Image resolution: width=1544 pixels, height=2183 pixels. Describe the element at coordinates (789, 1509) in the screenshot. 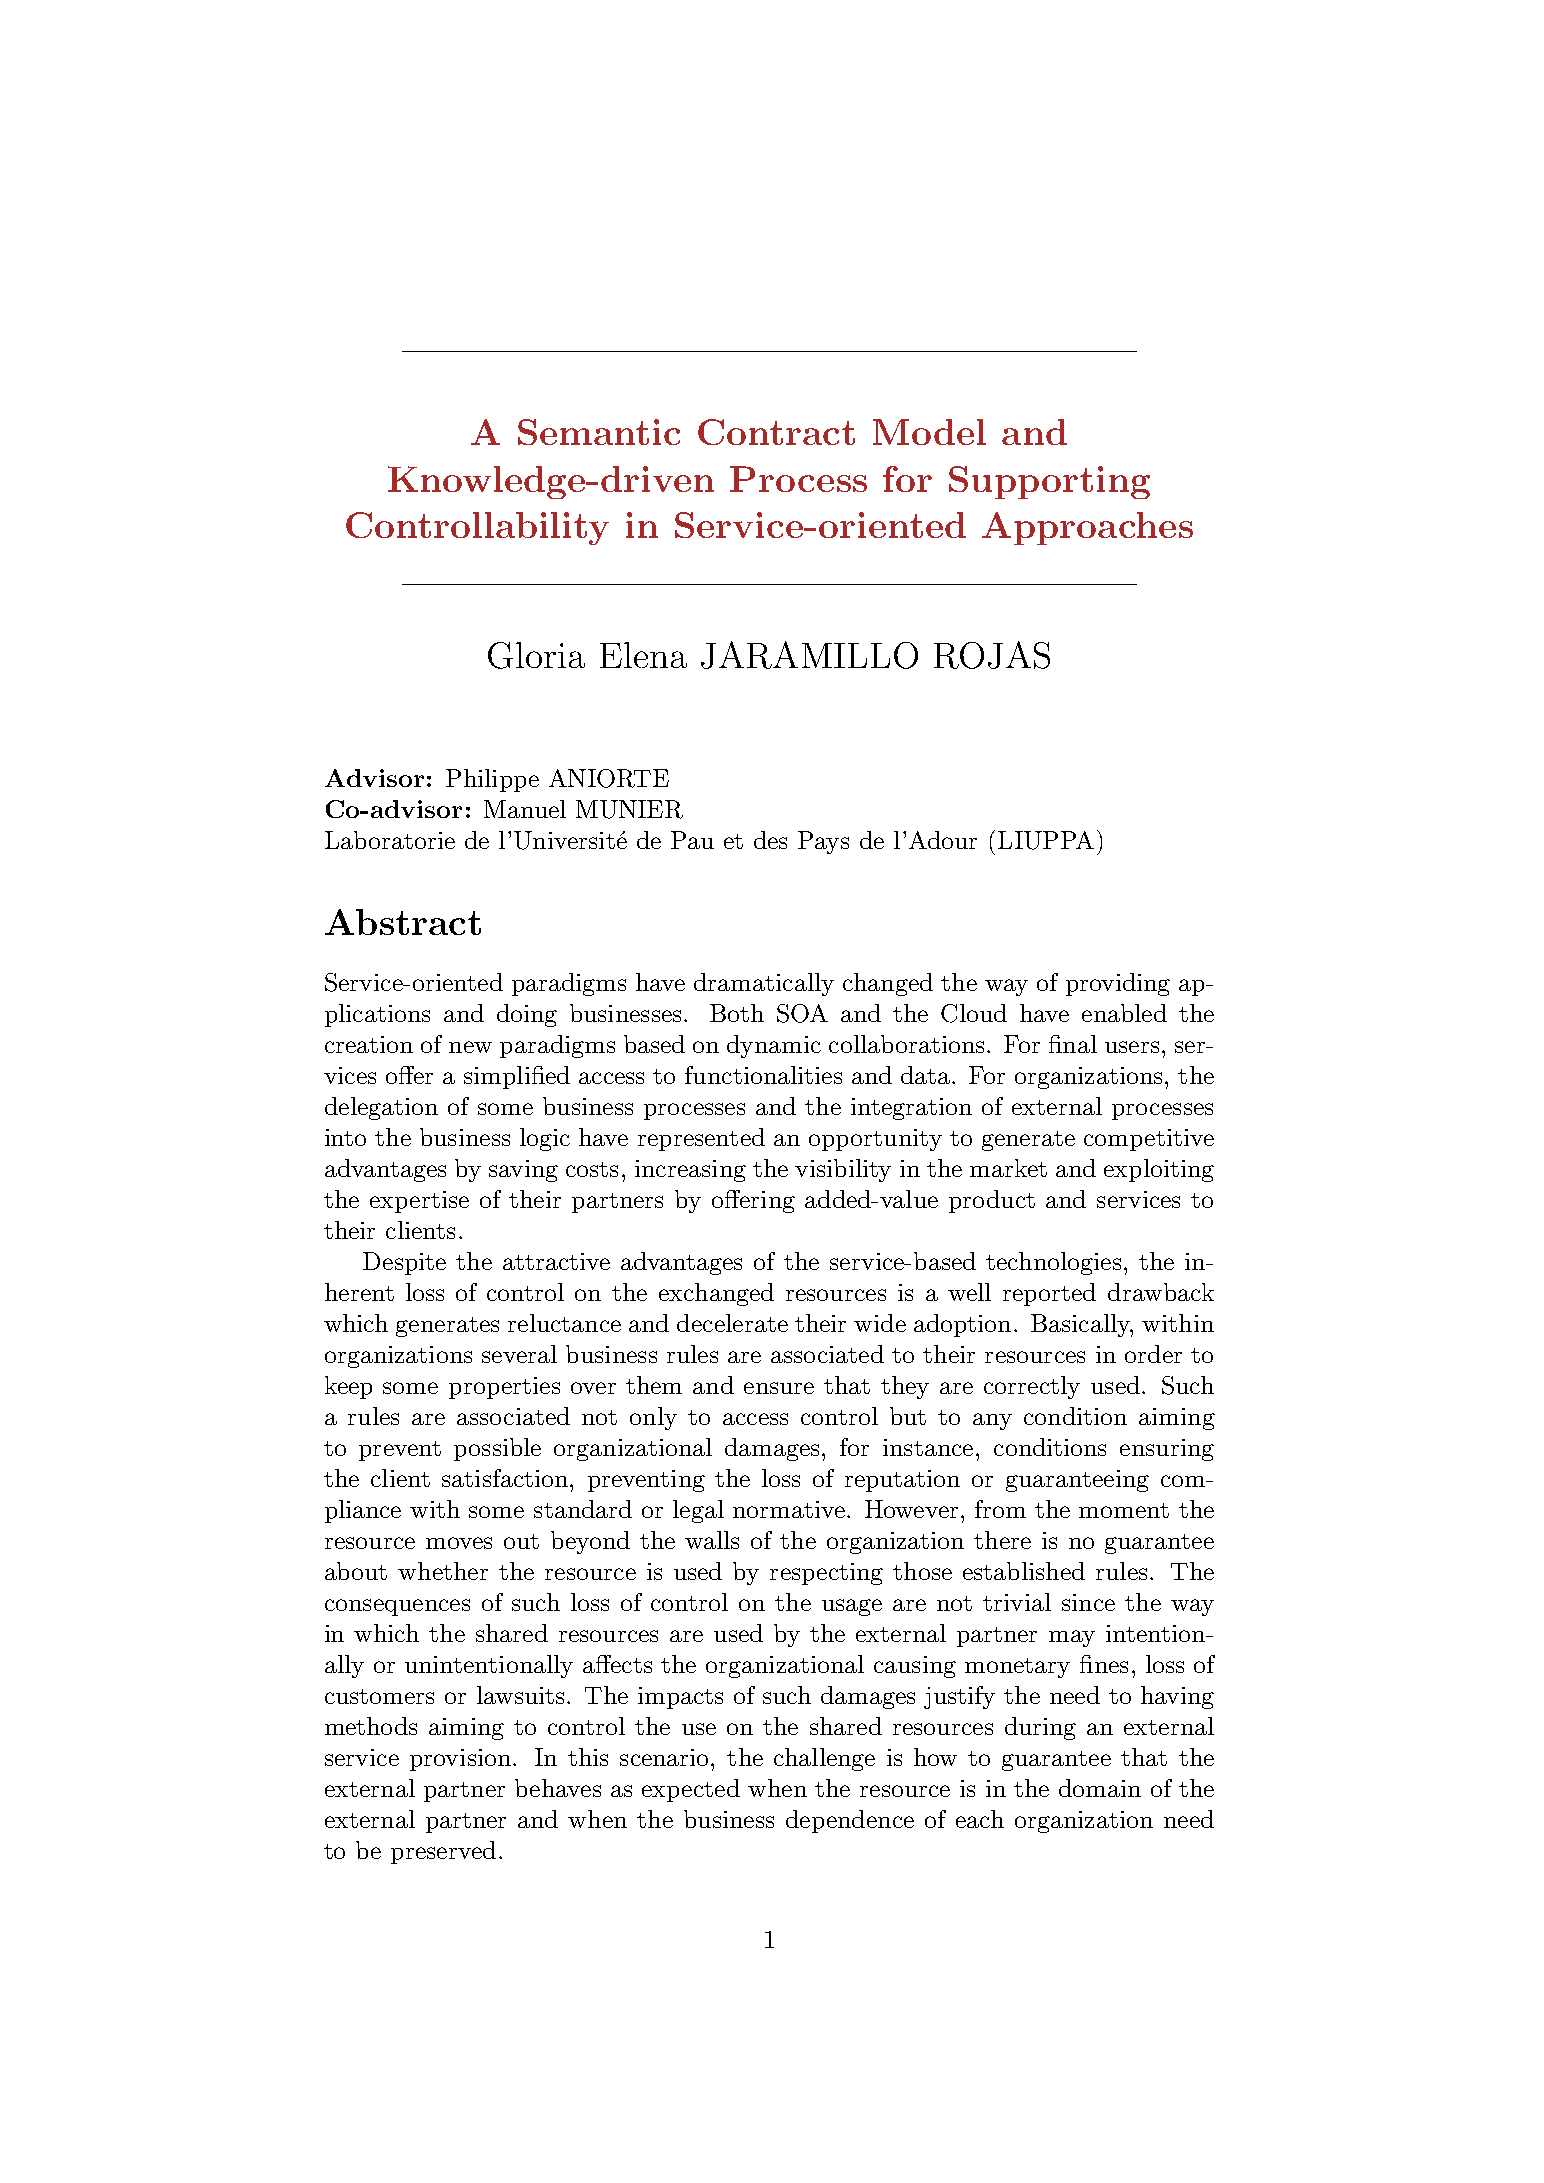

I see `normative` at that location.
